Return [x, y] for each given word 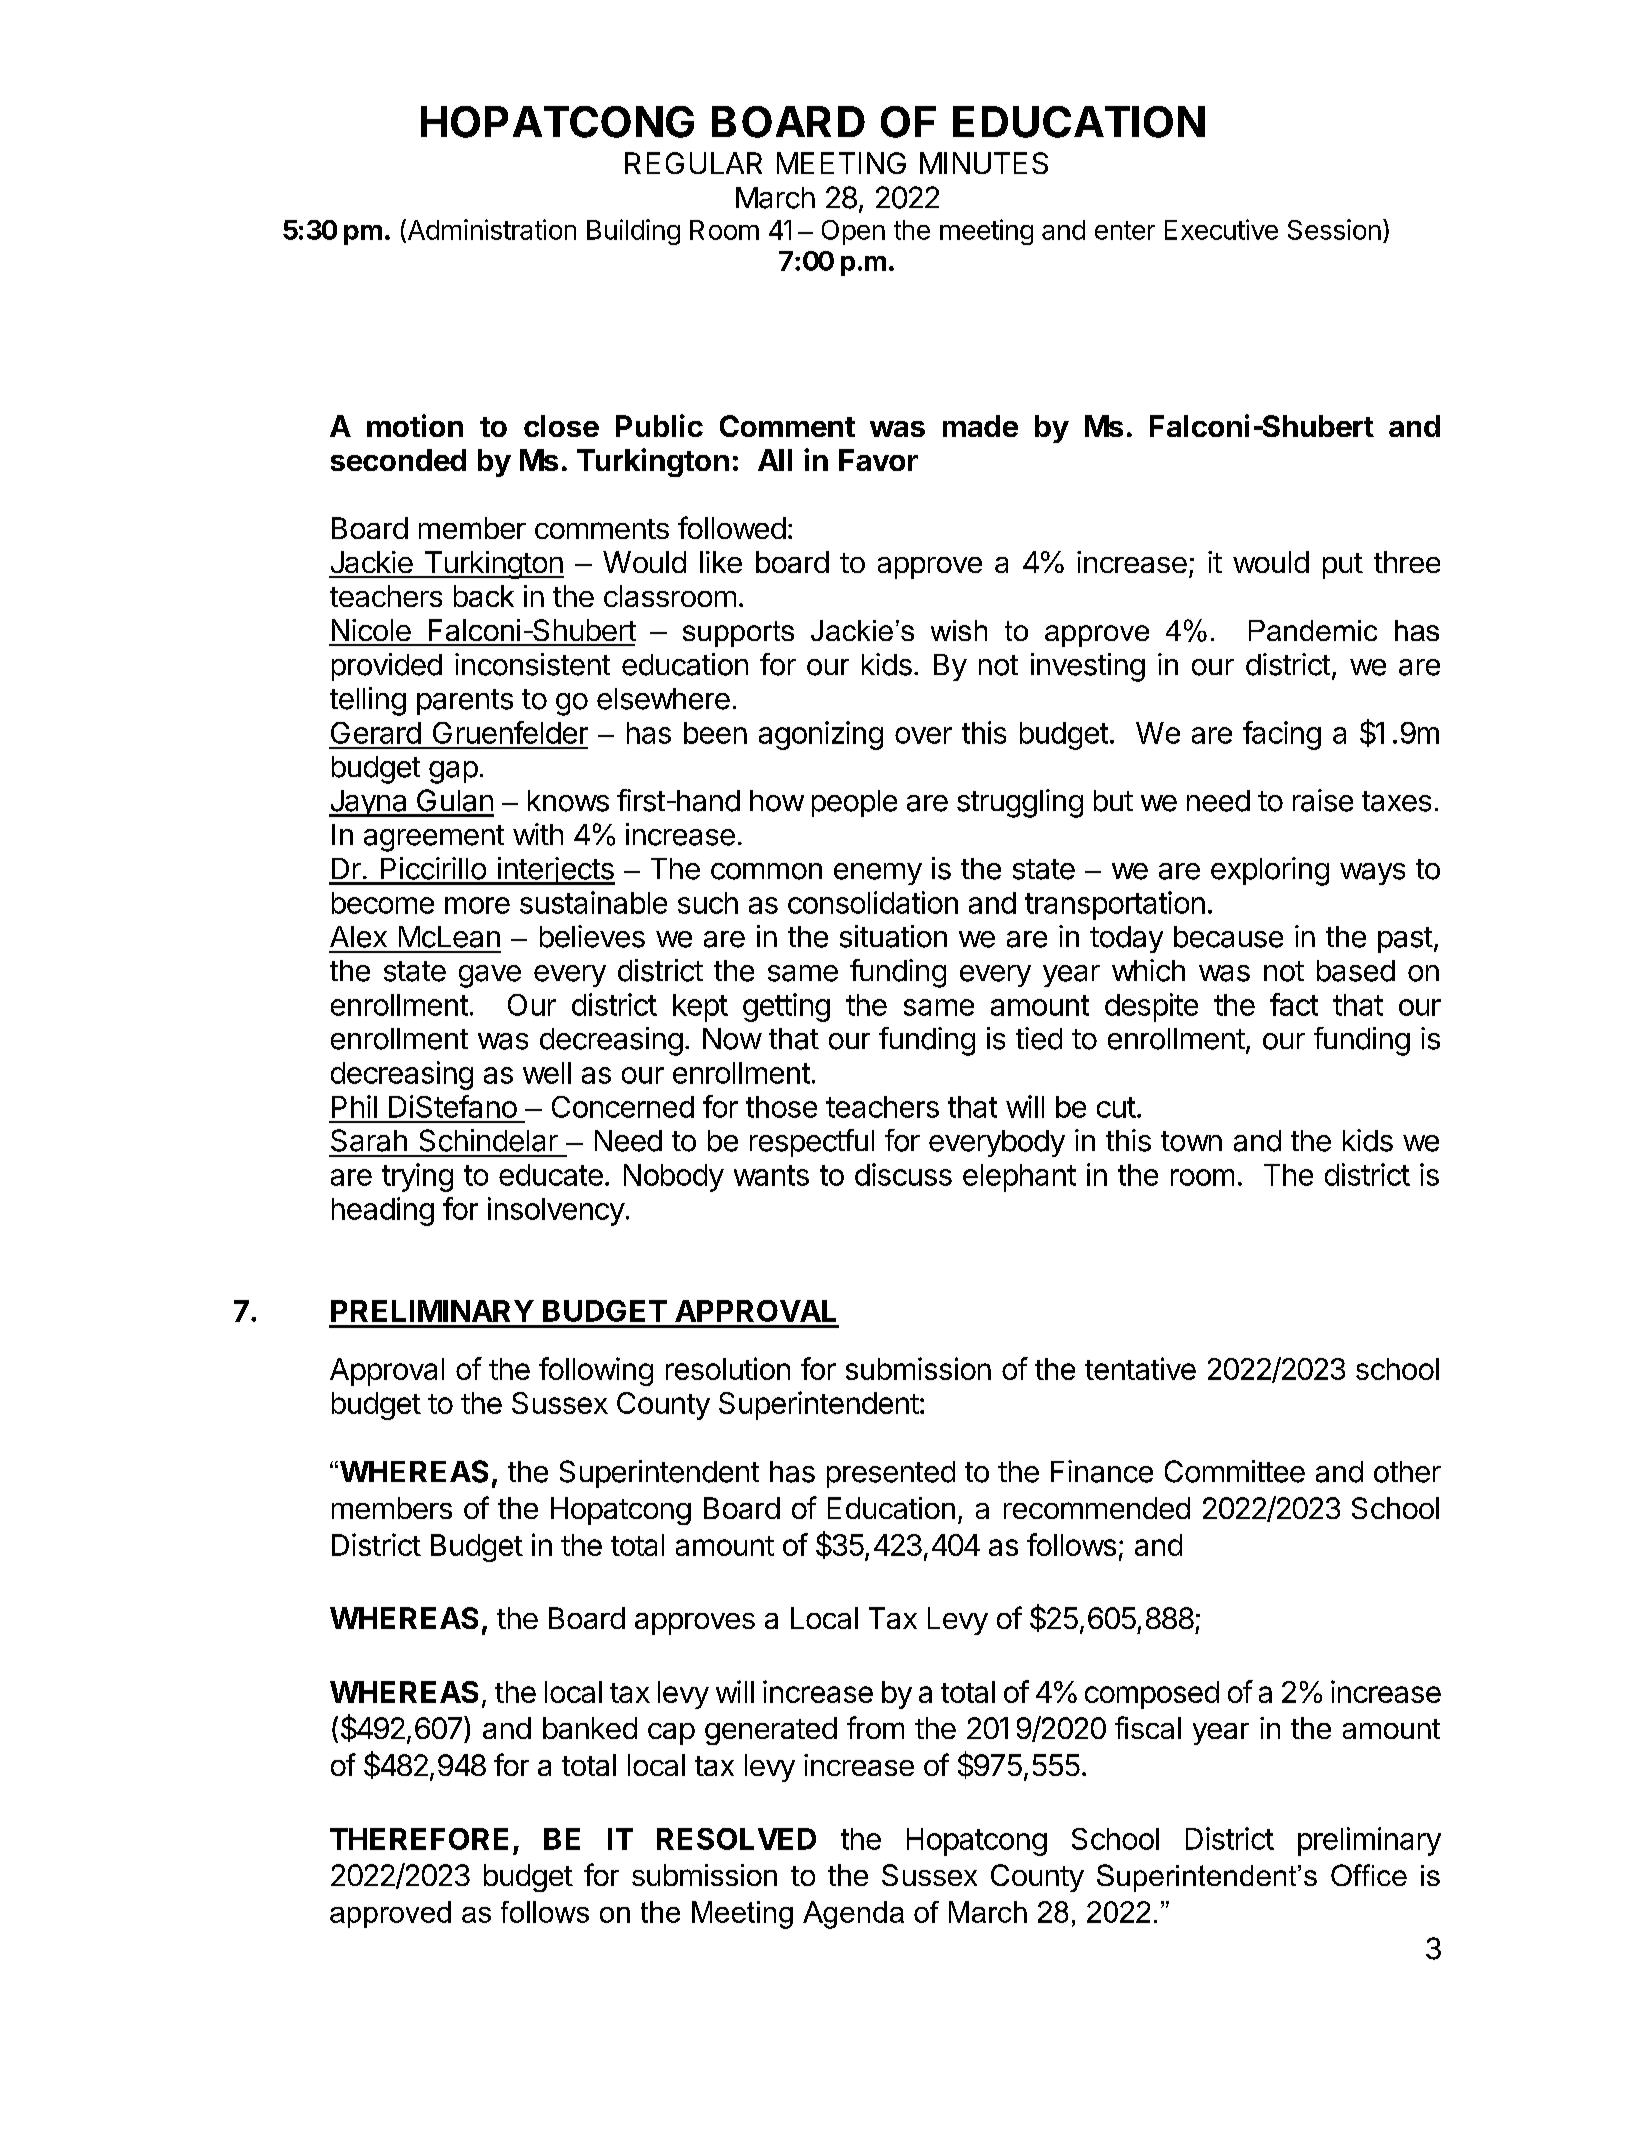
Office [1369, 1875]
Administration [490, 230]
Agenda [853, 1915]
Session [1334, 229]
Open [853, 232]
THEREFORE [419, 1839]
